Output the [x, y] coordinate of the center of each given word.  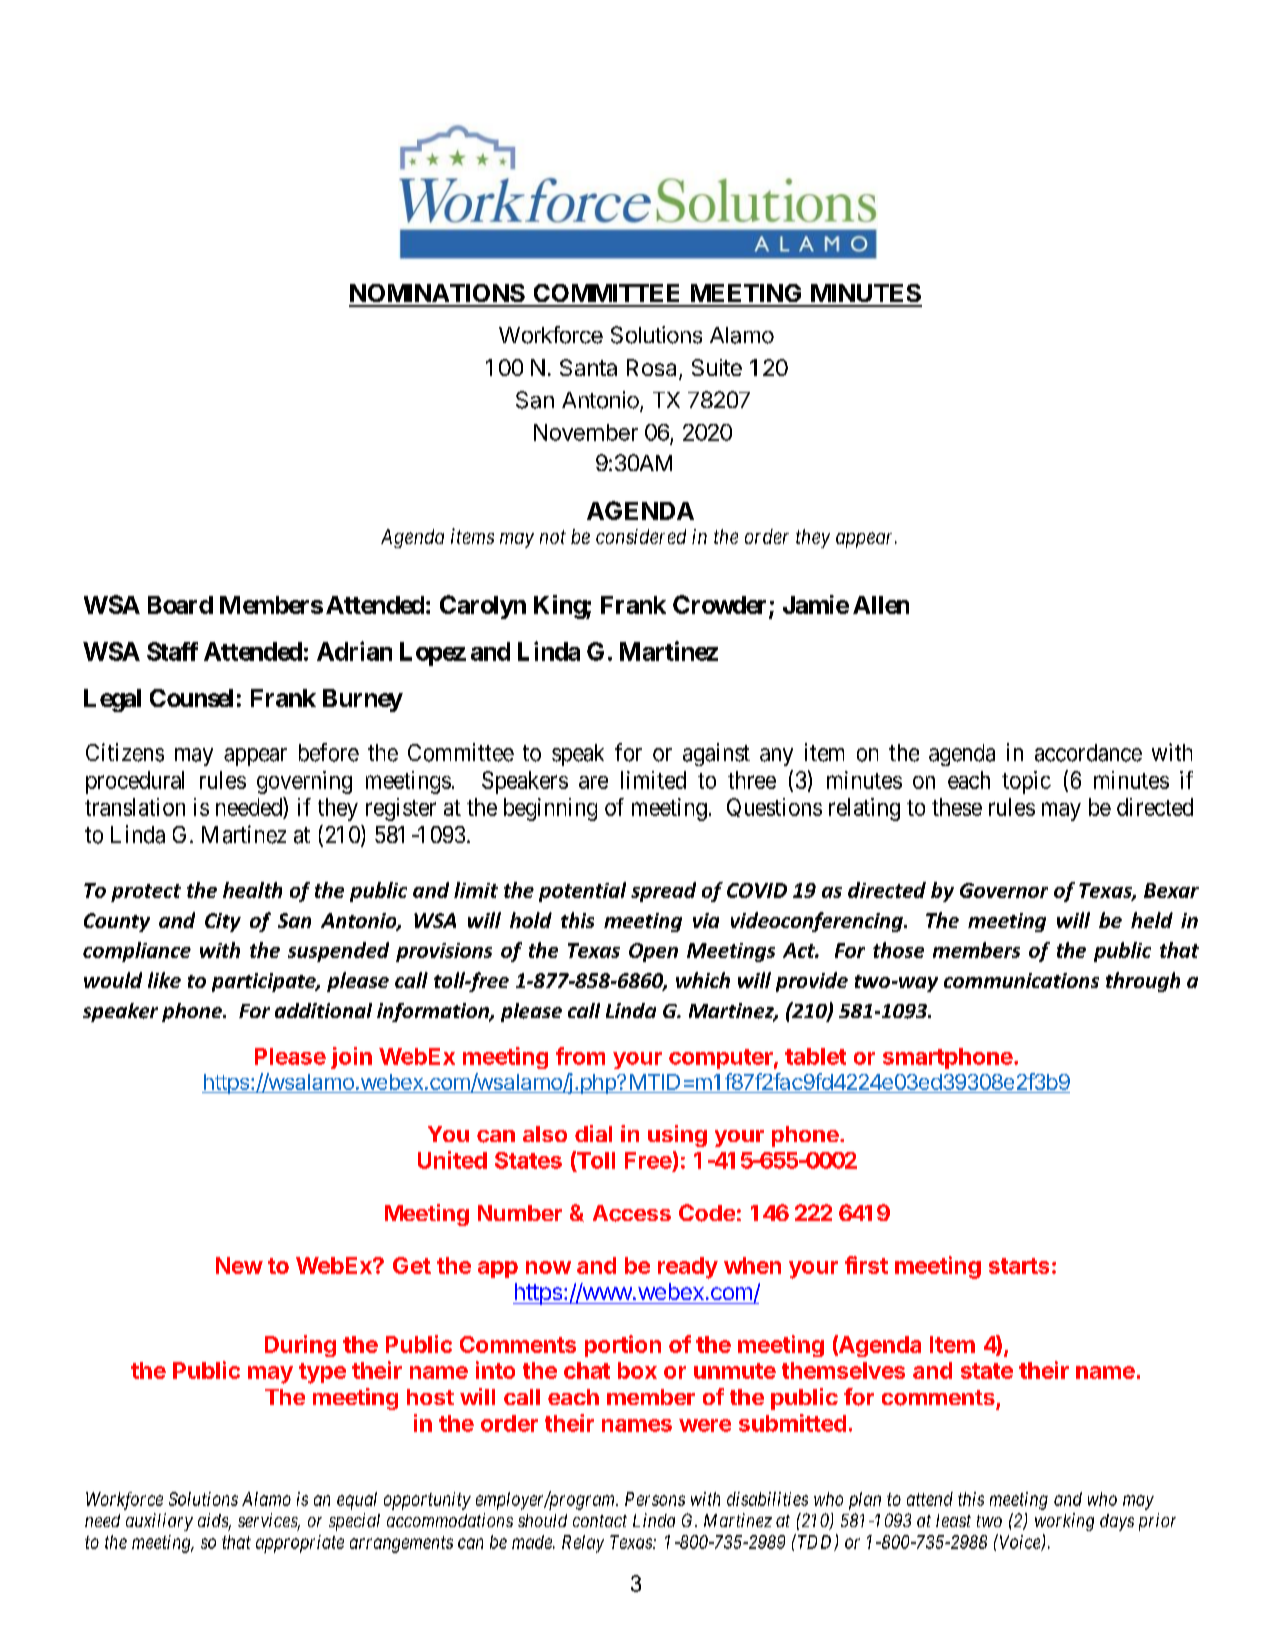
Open [653, 952]
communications [1021, 980]
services [269, 1521]
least [953, 1520]
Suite [717, 367]
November [586, 432]
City [223, 922]
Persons [655, 1499]
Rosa [653, 369]
